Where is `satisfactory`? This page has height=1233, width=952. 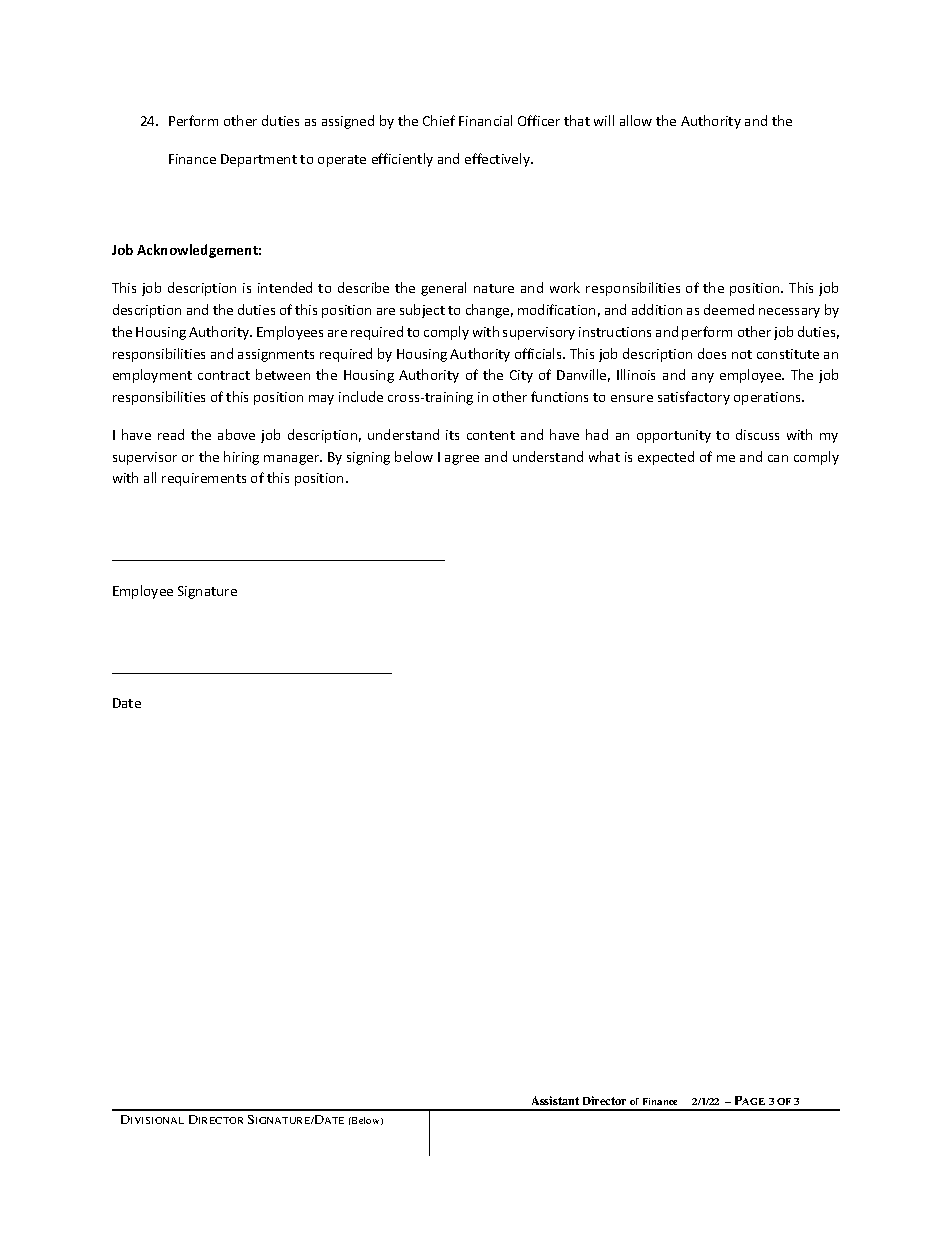
satisfactory is located at coordinates (694, 398).
